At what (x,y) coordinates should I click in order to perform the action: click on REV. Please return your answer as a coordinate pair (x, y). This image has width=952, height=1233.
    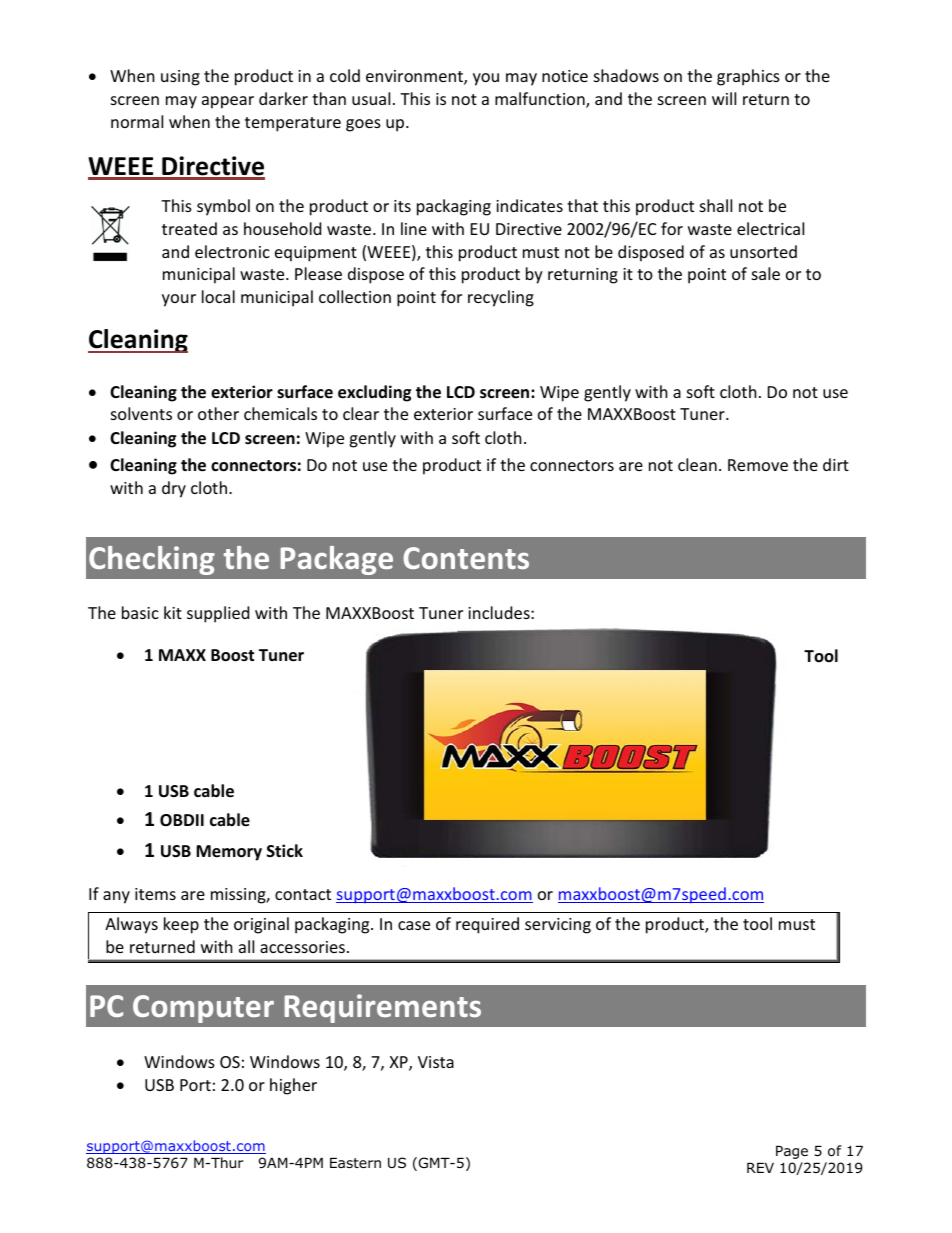
    Looking at the image, I should click on (760, 1168).
